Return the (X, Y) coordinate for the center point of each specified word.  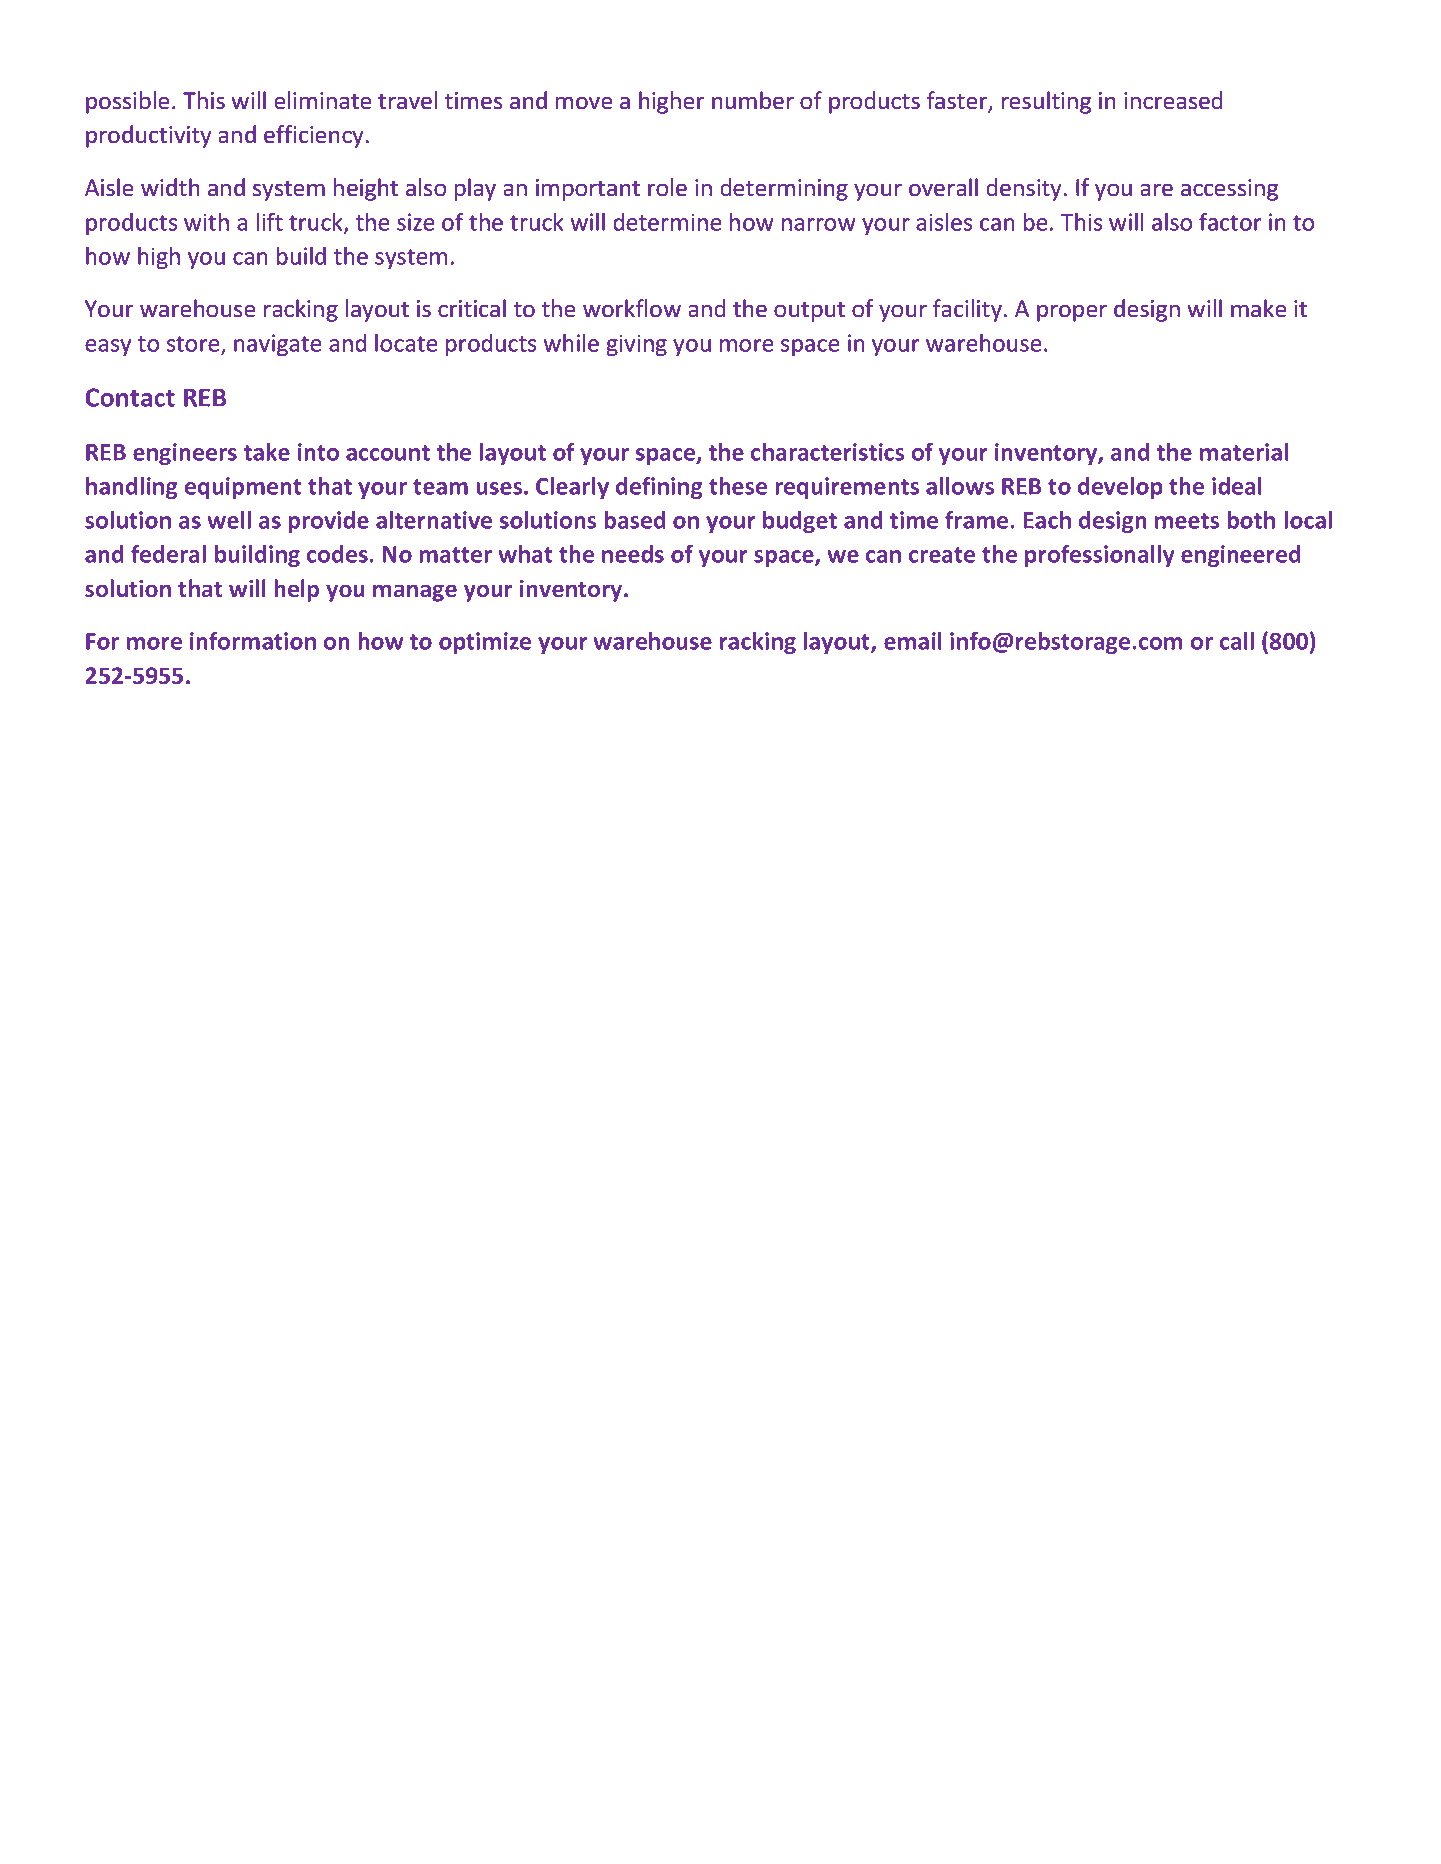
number (753, 100)
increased (1173, 100)
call (1237, 641)
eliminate (323, 100)
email (913, 641)
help (296, 590)
